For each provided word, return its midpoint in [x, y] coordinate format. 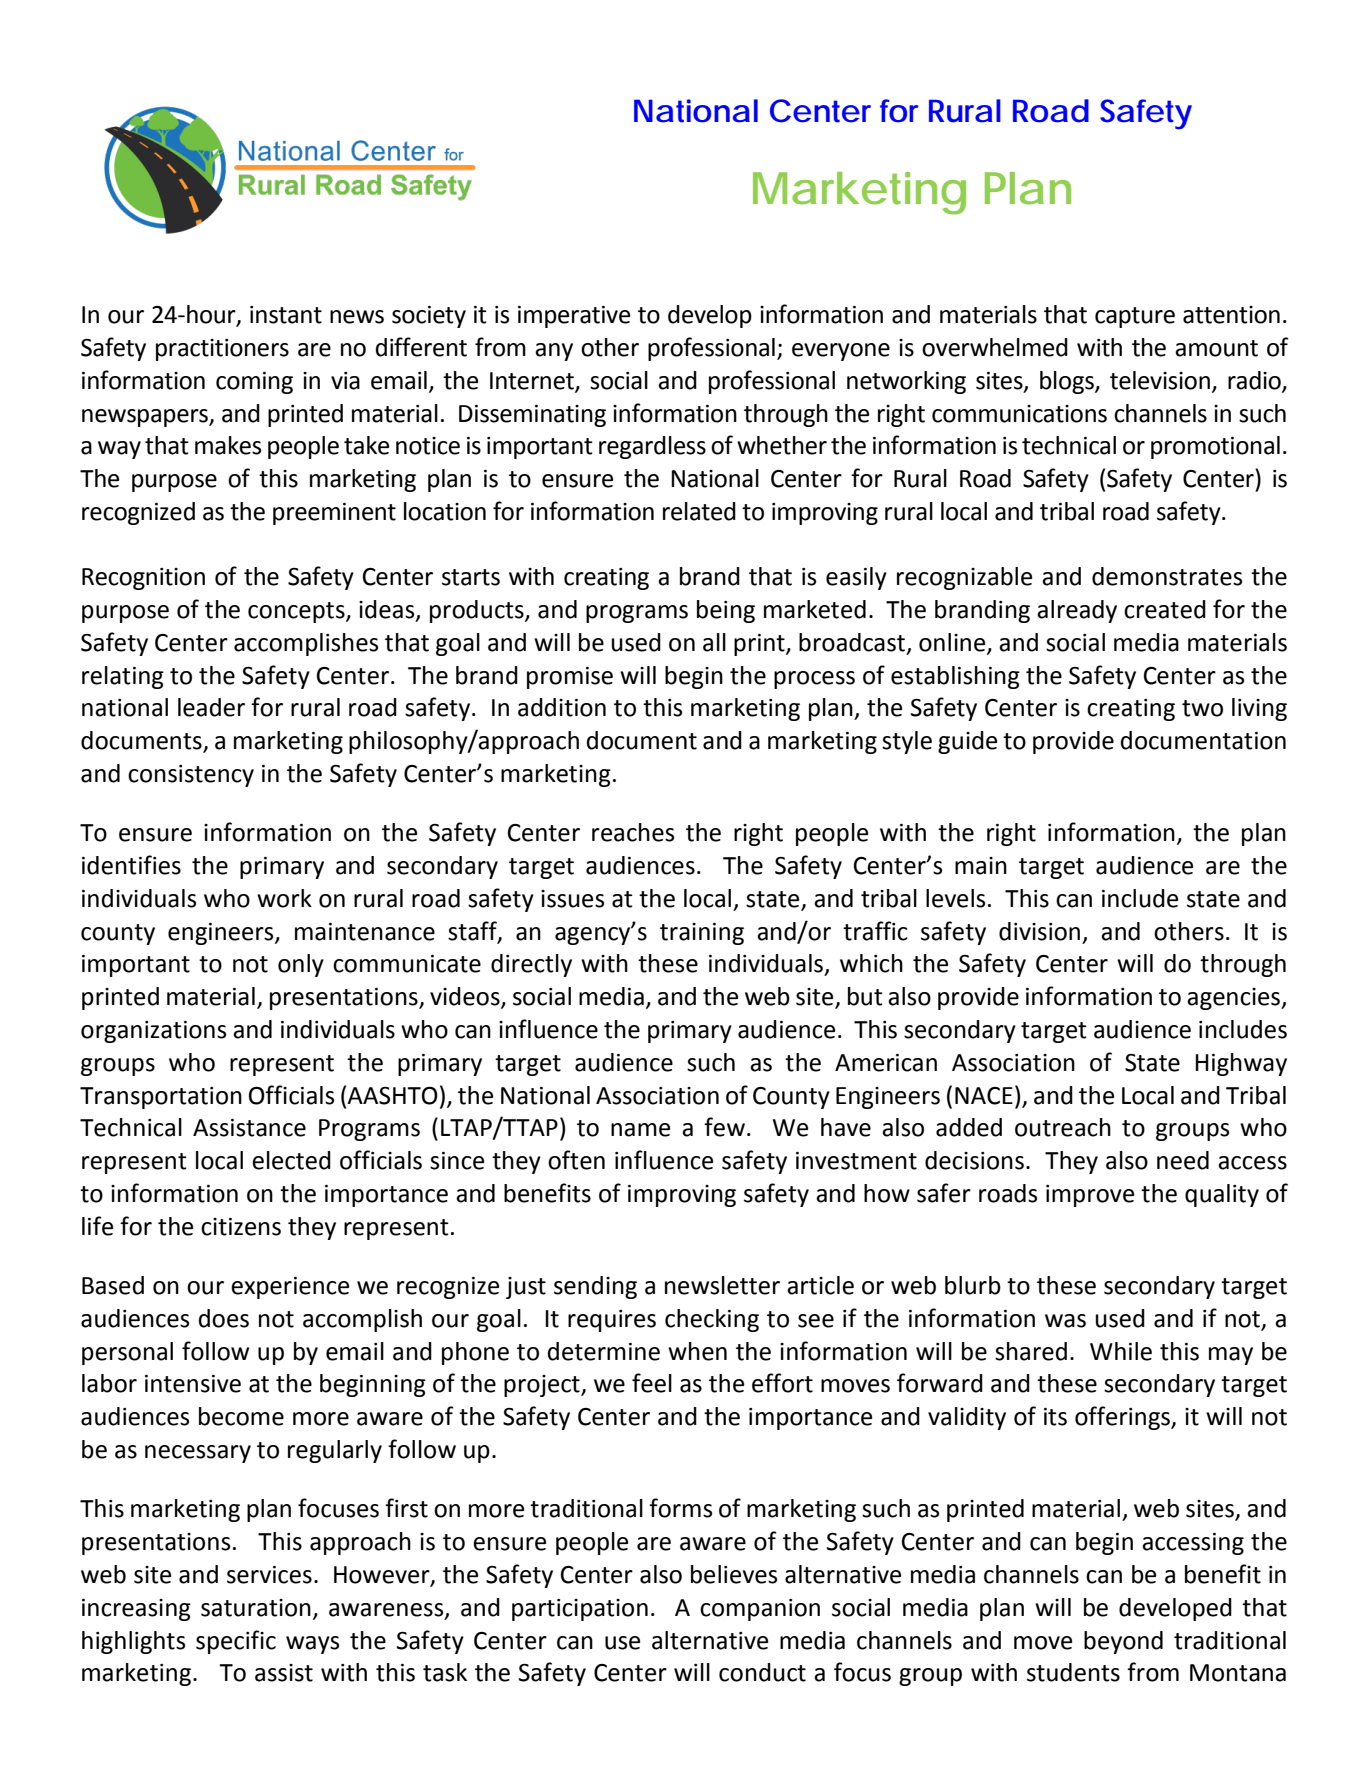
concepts [297, 612]
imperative [574, 317]
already [1077, 611]
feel [652, 1383]
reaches [633, 832]
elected [291, 1160]
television [1160, 380]
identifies [131, 865]
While [1121, 1351]
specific [236, 1642]
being [726, 611]
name [640, 1130]
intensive [193, 1384]
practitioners [222, 350]
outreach [1063, 1127]
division [1039, 931]
